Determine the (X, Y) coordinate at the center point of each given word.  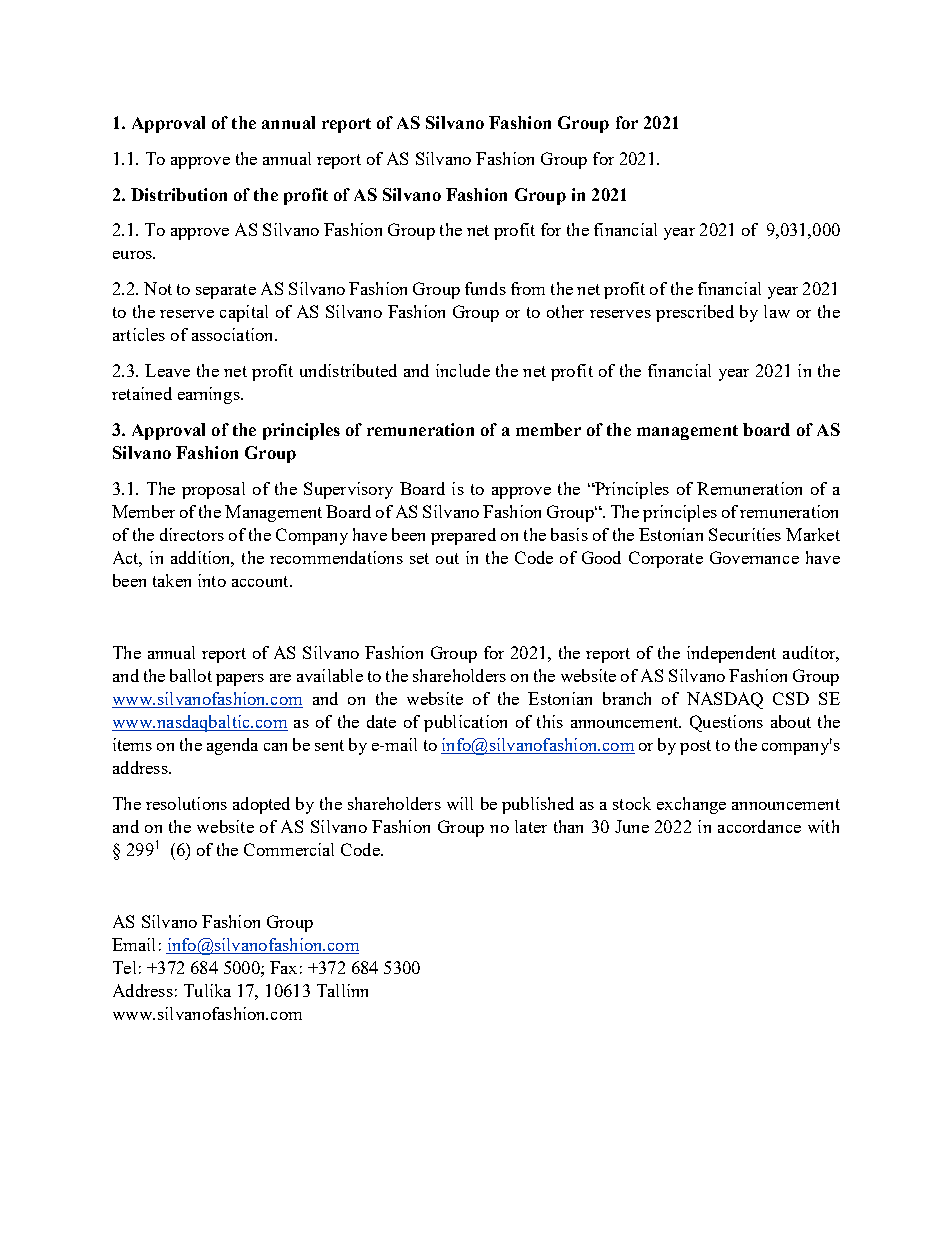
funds (485, 288)
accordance (759, 826)
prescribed (695, 313)
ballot (191, 675)
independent (731, 654)
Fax (283, 967)
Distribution (179, 194)
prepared (463, 536)
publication (465, 723)
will (460, 803)
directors (192, 534)
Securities (745, 534)
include (463, 370)
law (777, 311)
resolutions (186, 803)
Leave (167, 370)
